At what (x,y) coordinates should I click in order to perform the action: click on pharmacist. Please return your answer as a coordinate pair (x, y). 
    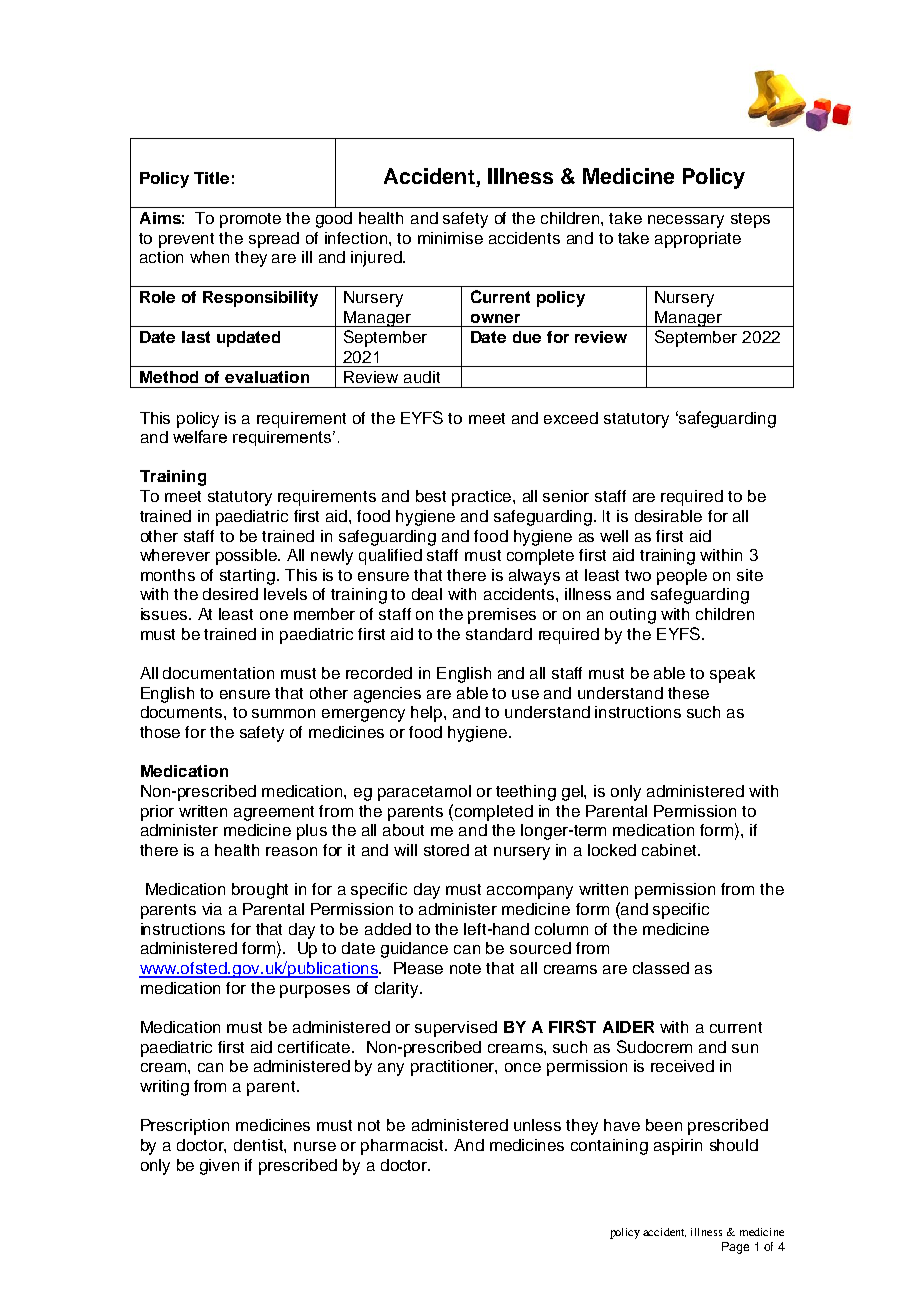
    Looking at the image, I should click on (404, 1147).
